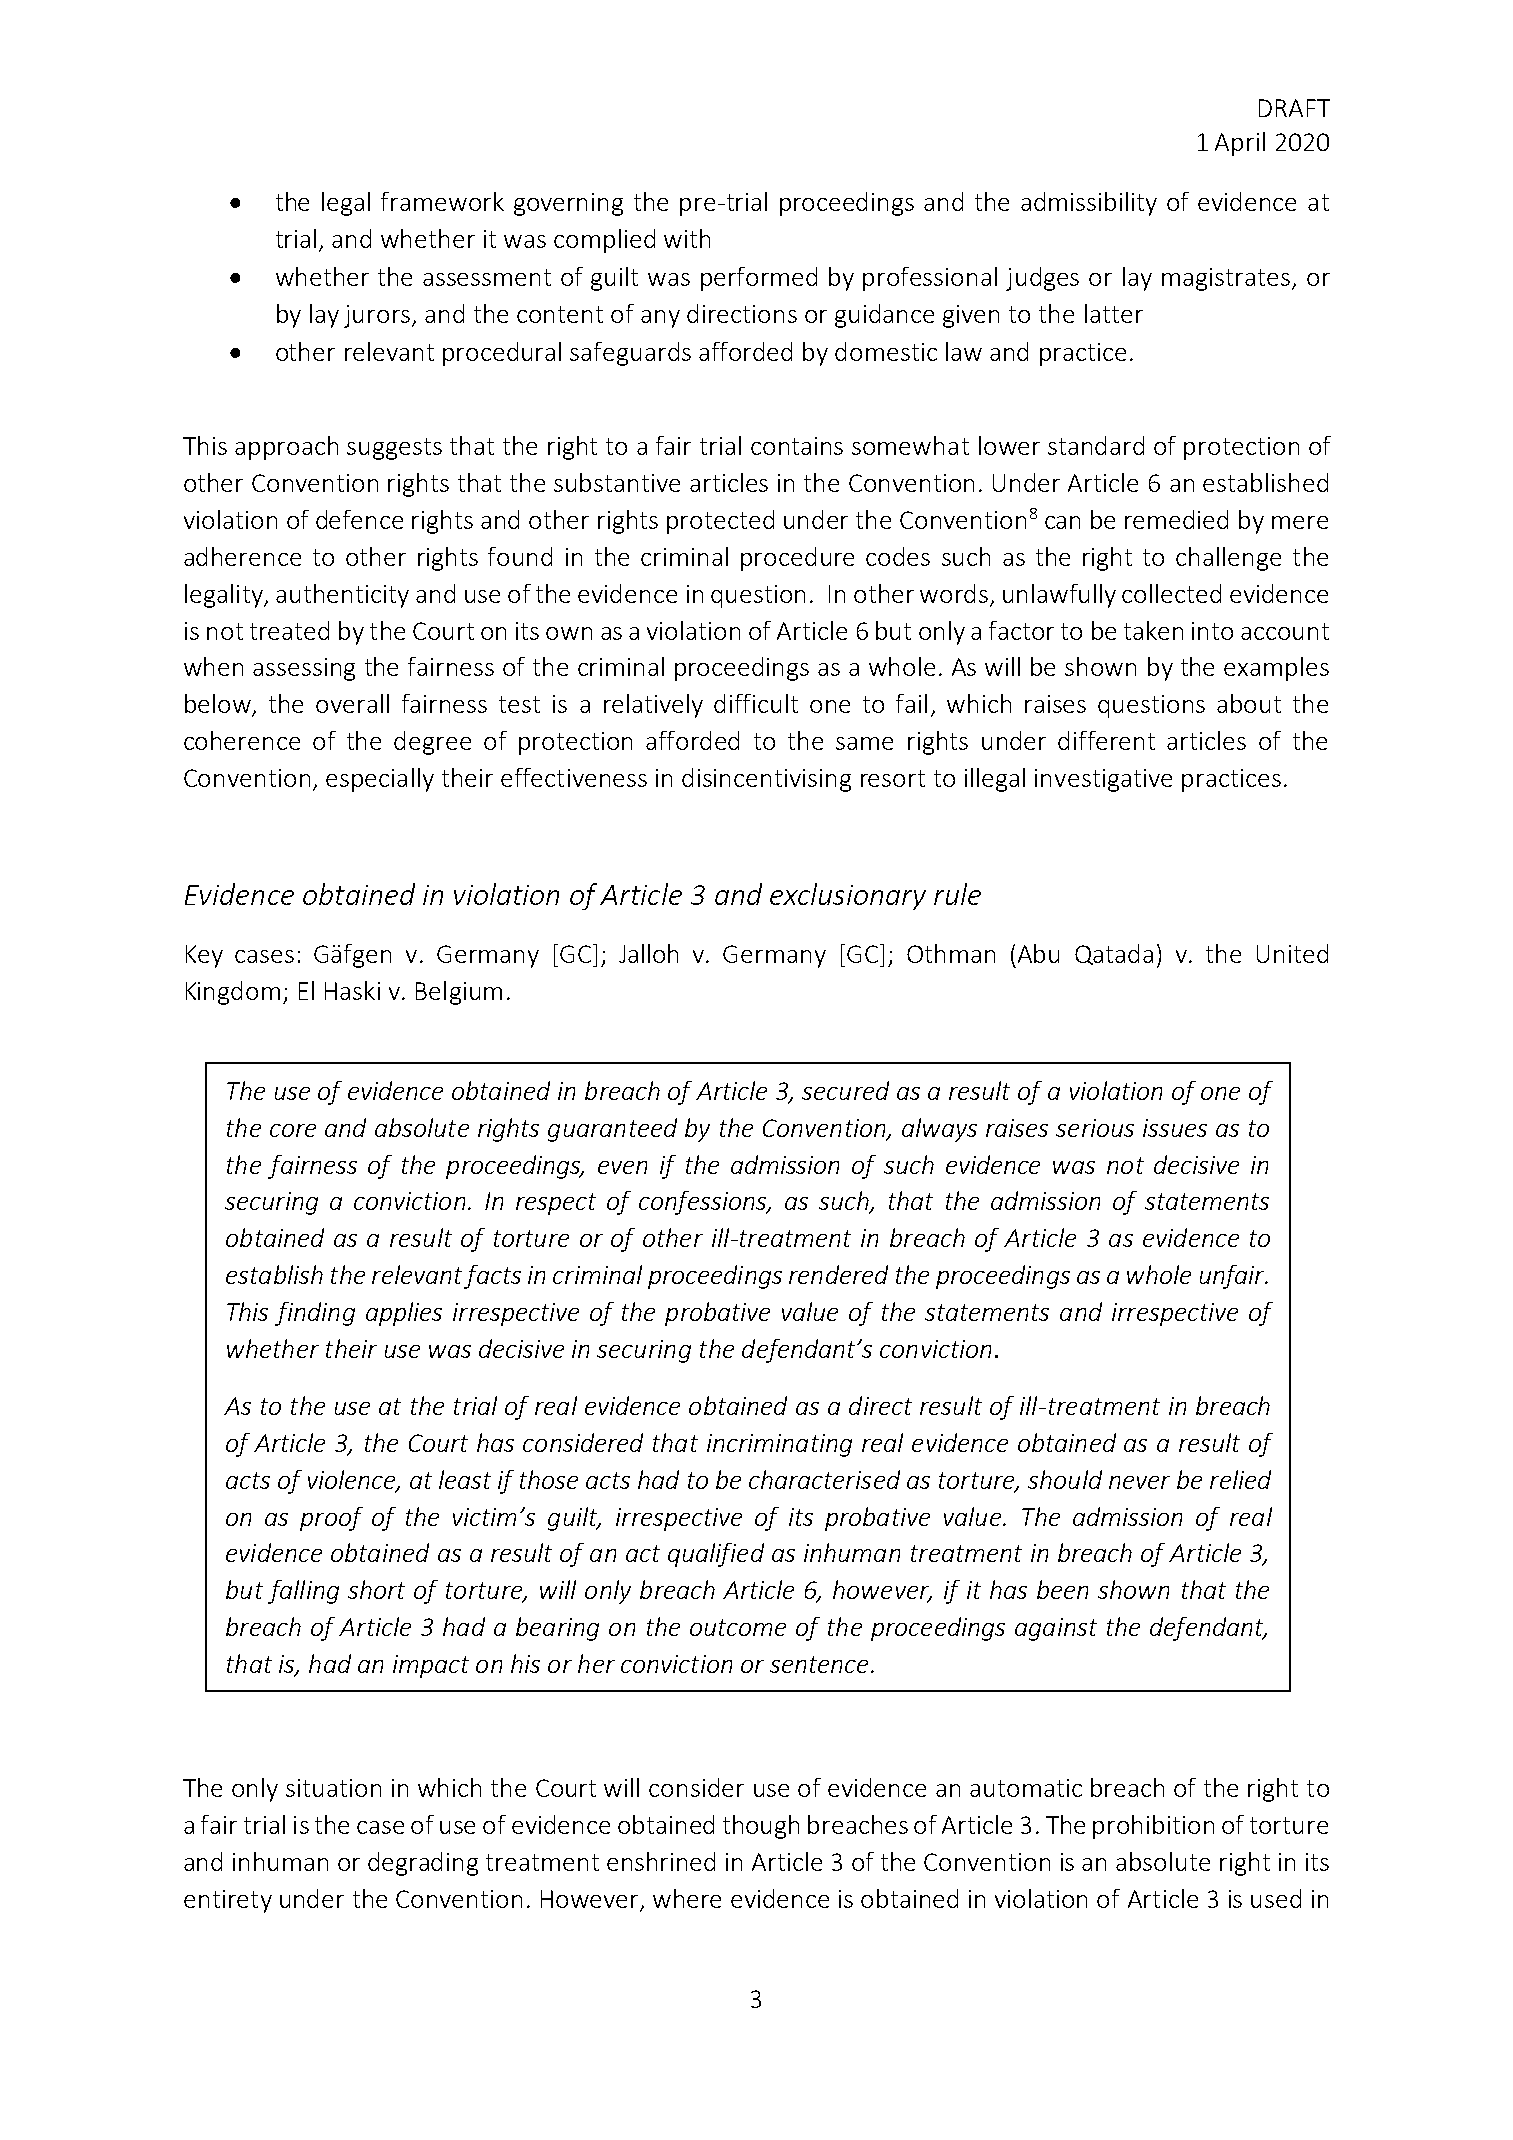 The width and height of the image is (1513, 2140). I want to click on though, so click(761, 1827).
